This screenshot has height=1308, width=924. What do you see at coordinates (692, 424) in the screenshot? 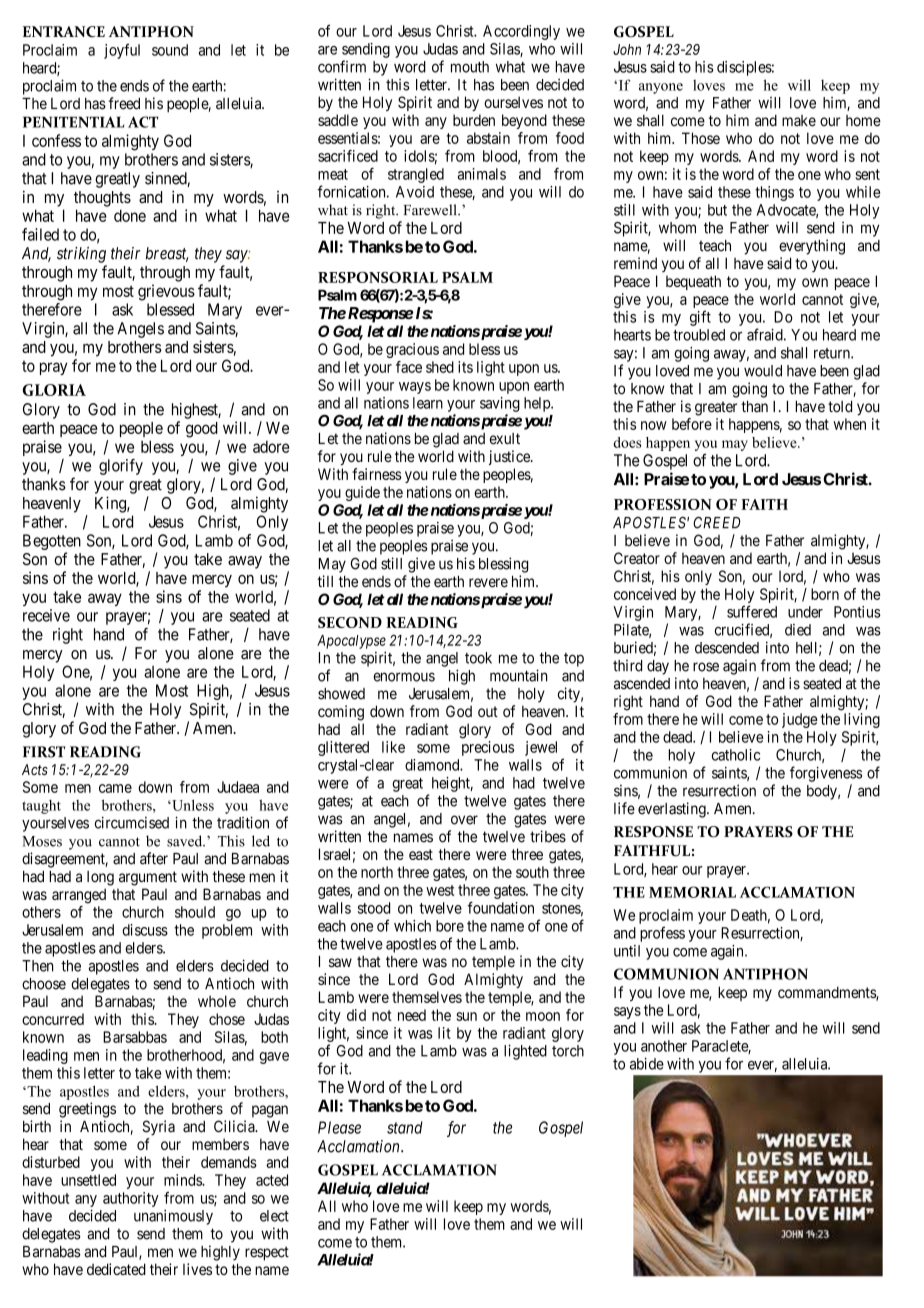
I see `before` at bounding box center [692, 424].
